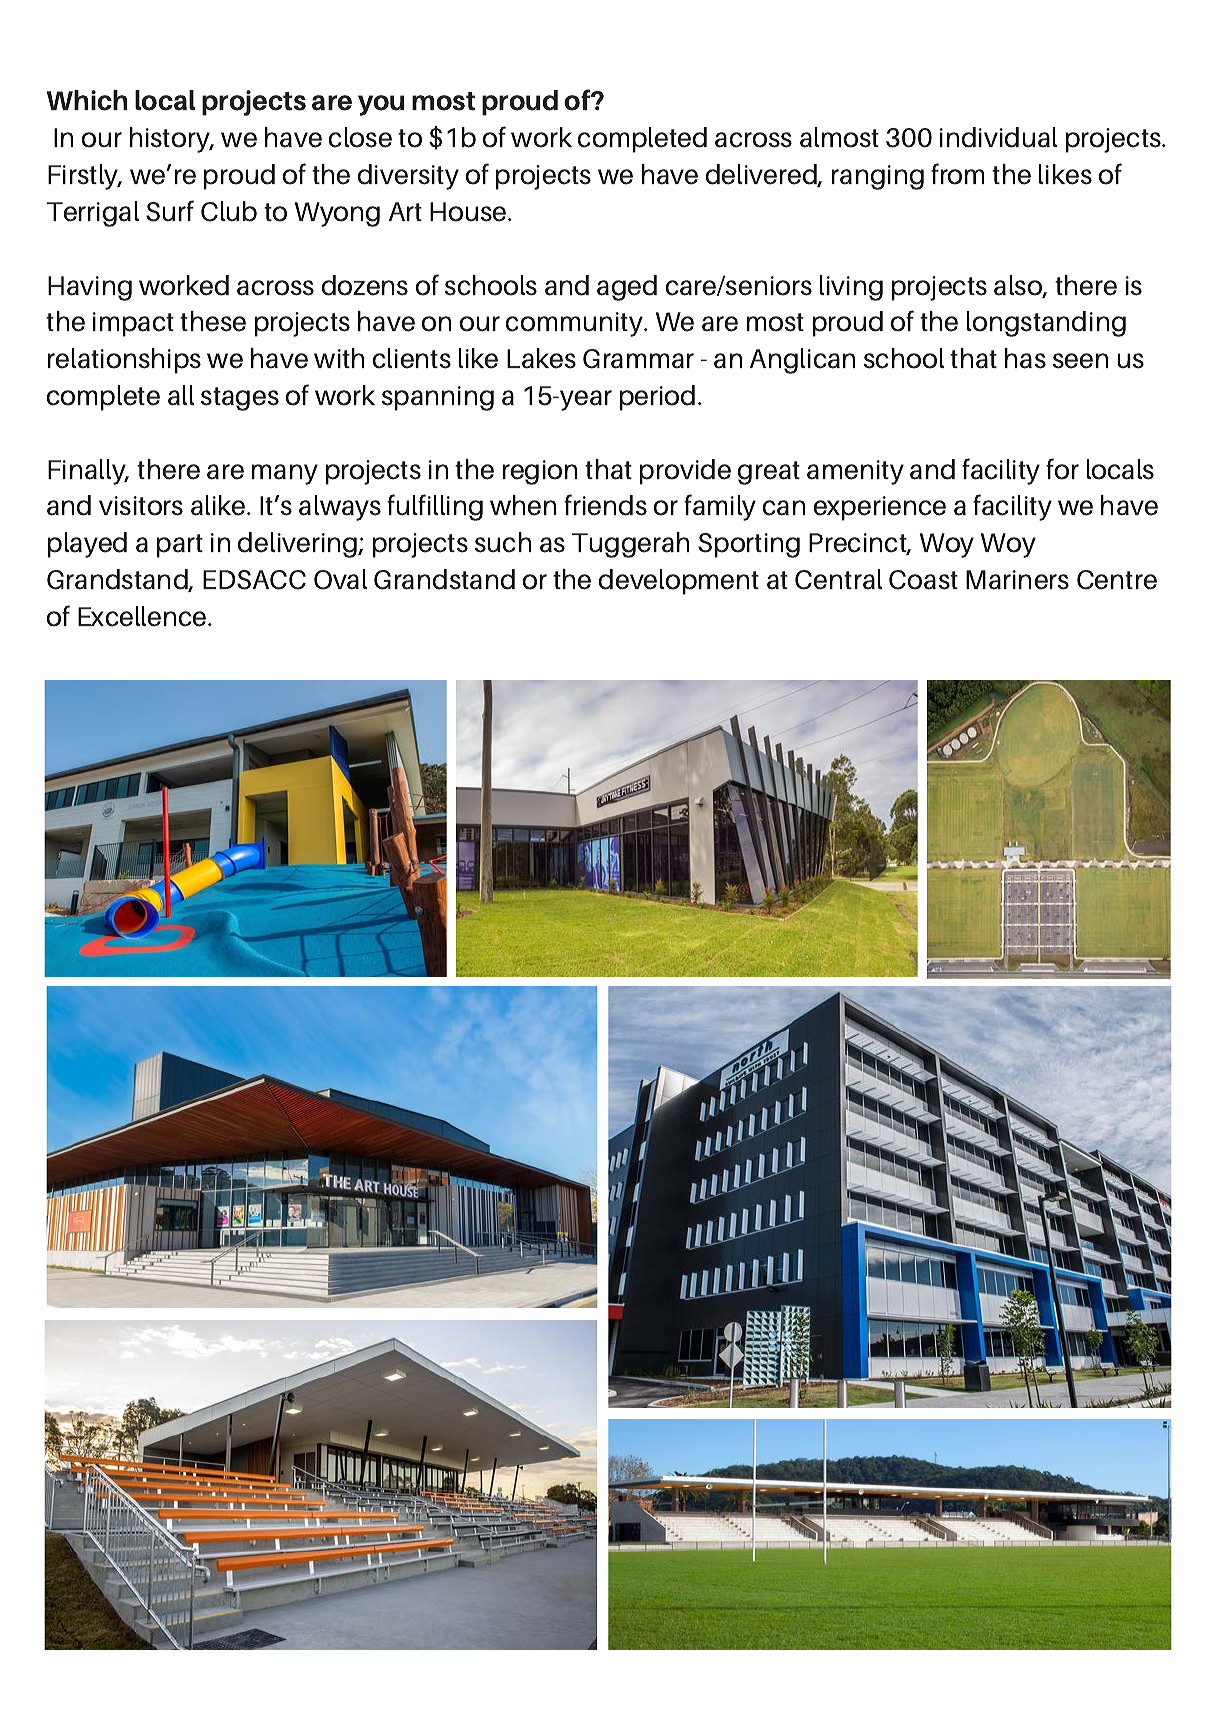 The image size is (1217, 1721). I want to click on Mariners, so click(1017, 580).
